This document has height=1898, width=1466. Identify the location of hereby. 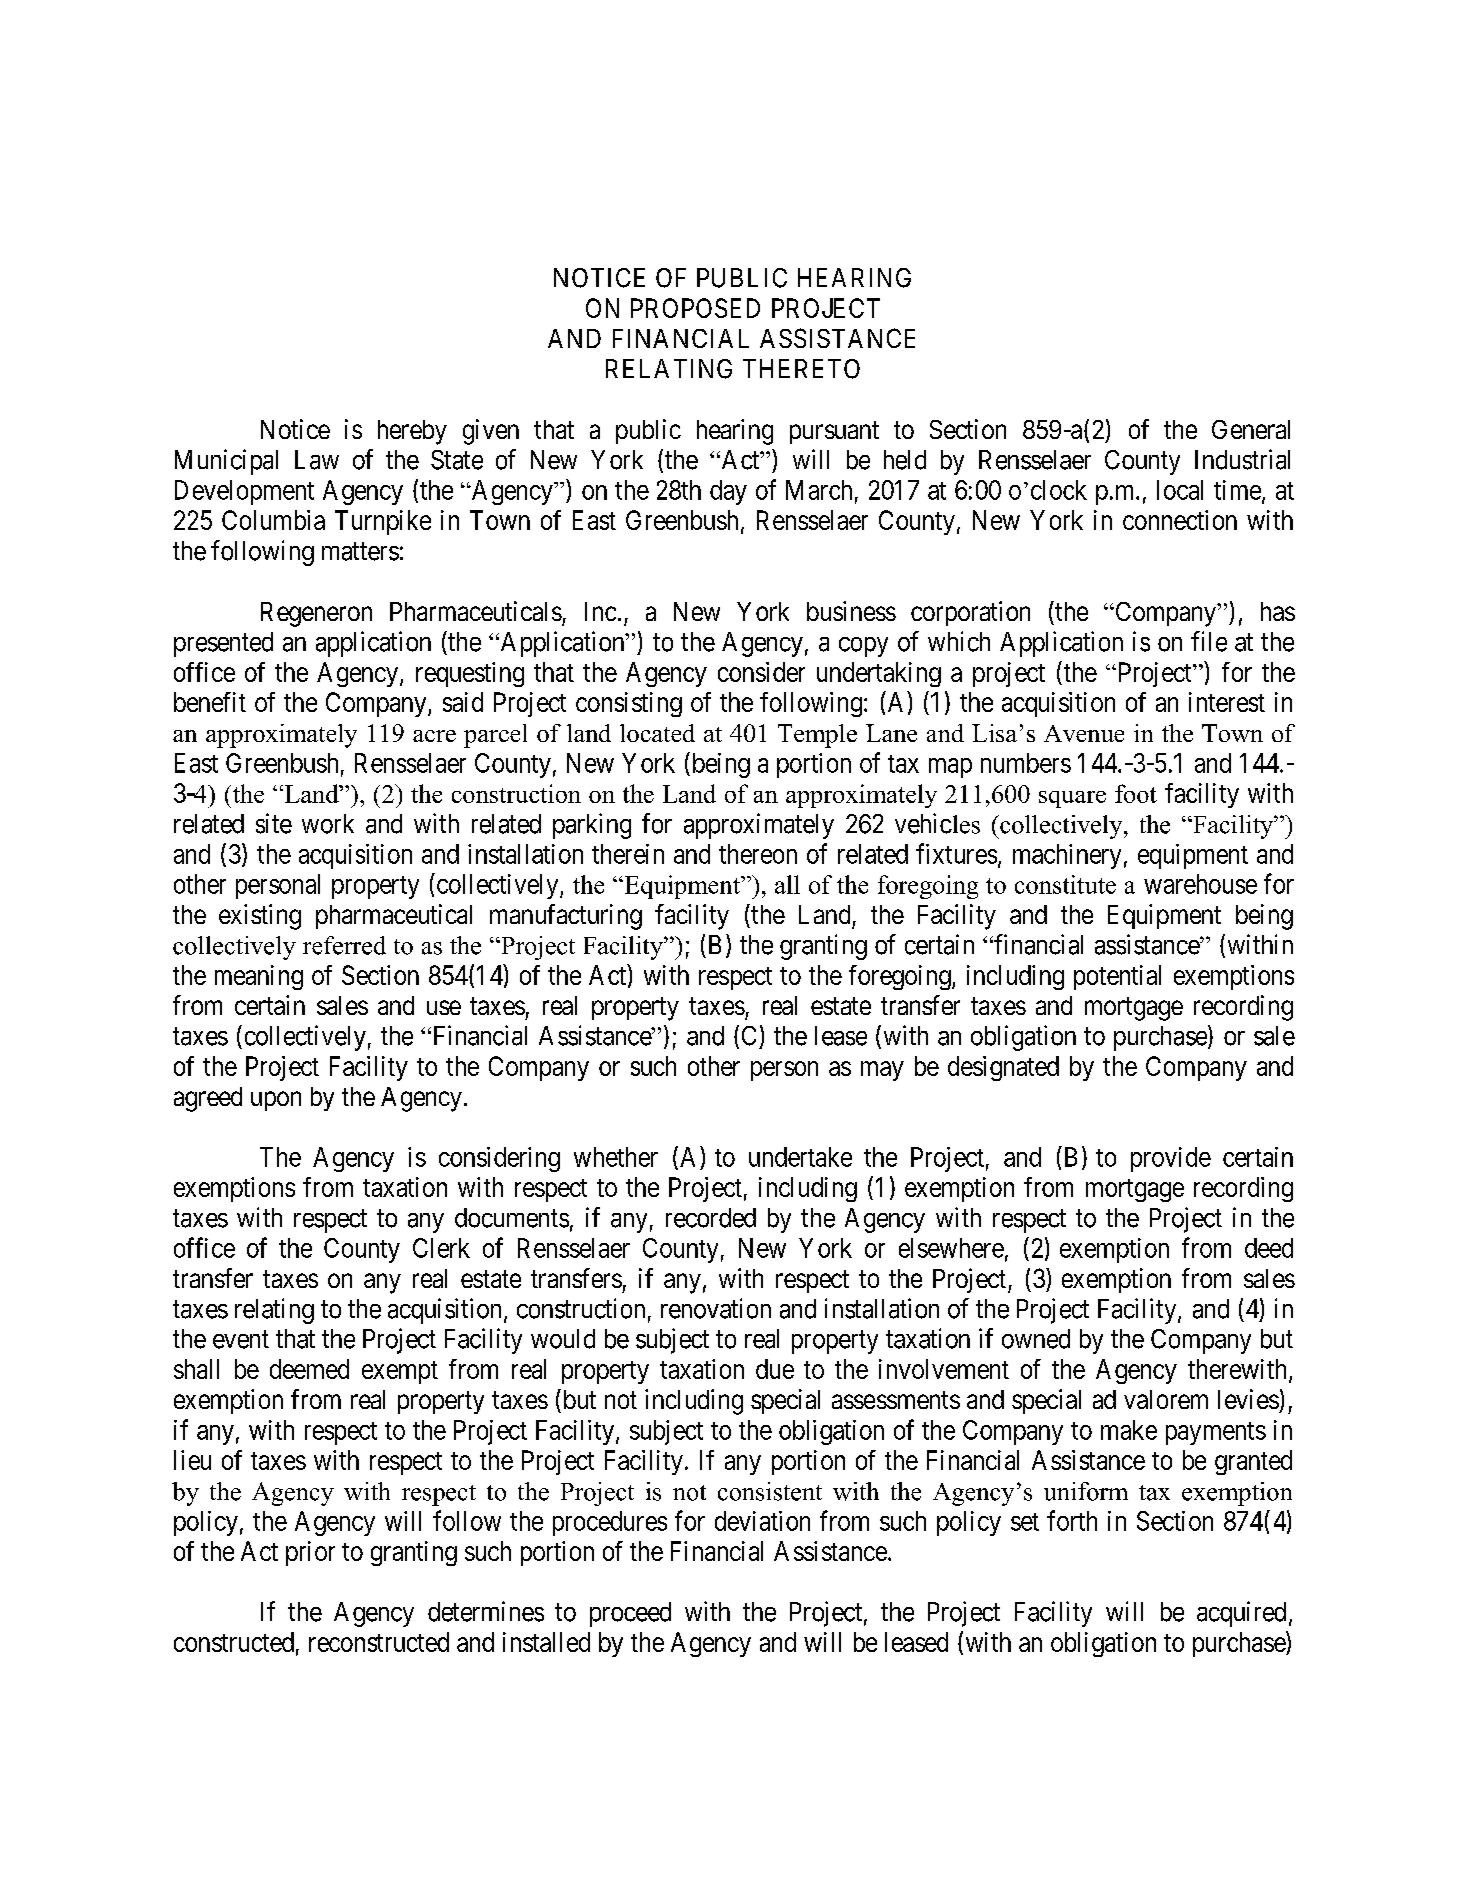
(412, 432).
